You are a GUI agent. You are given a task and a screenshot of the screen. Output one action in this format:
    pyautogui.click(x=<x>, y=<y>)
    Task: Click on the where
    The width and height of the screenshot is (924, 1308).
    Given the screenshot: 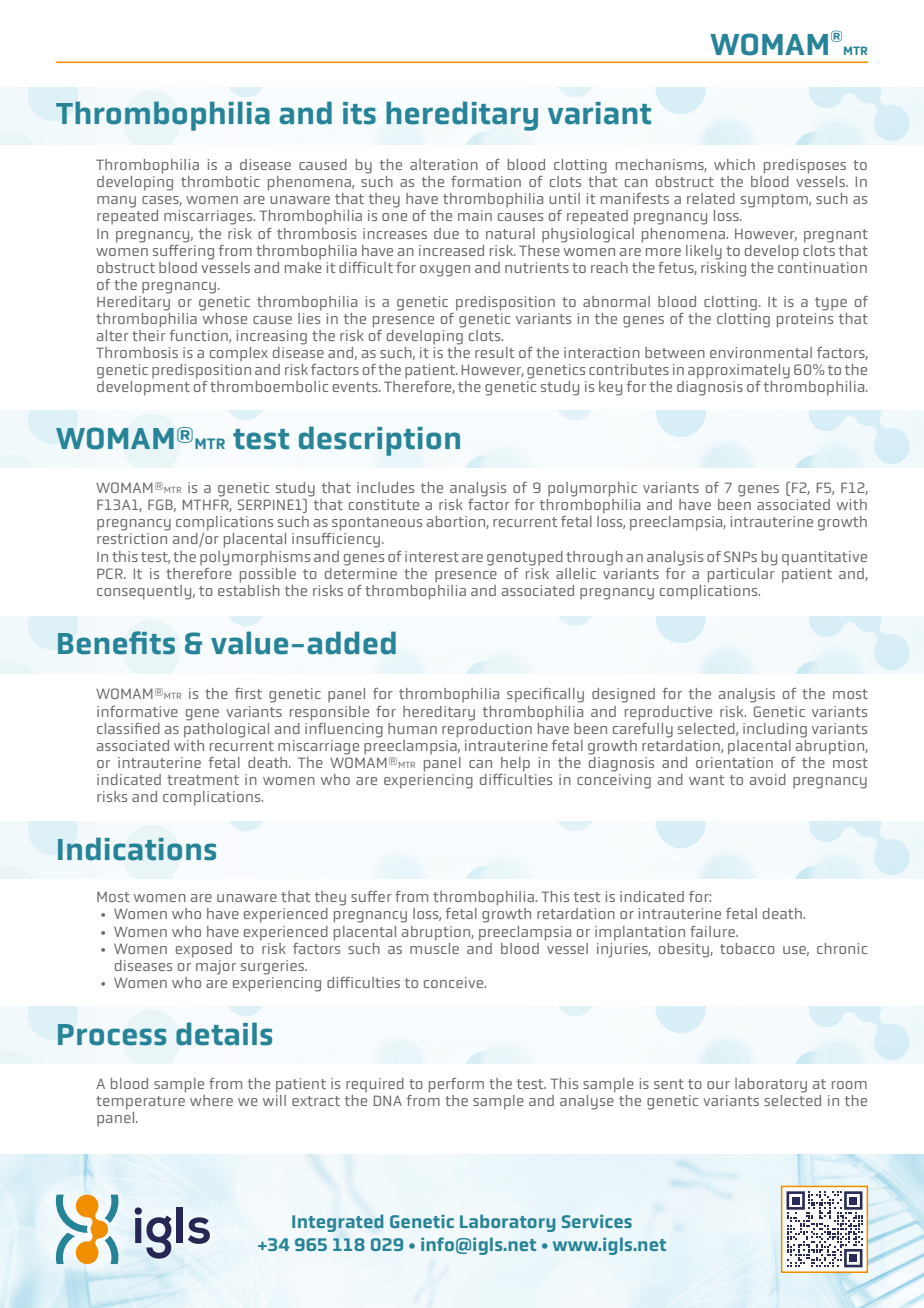 What is the action you would take?
    pyautogui.click(x=211, y=1100)
